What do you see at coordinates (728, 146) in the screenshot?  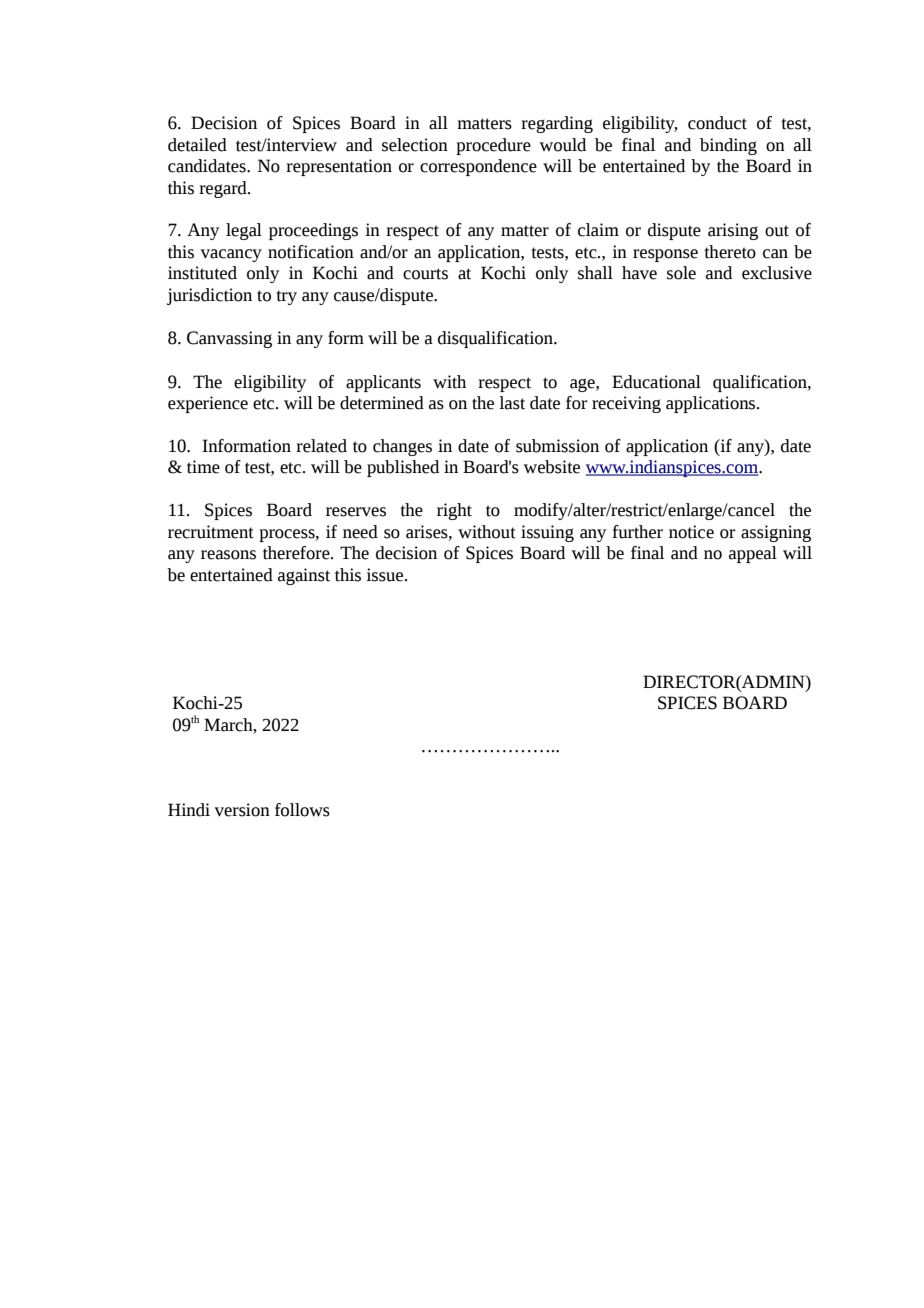 I see `binding` at bounding box center [728, 146].
